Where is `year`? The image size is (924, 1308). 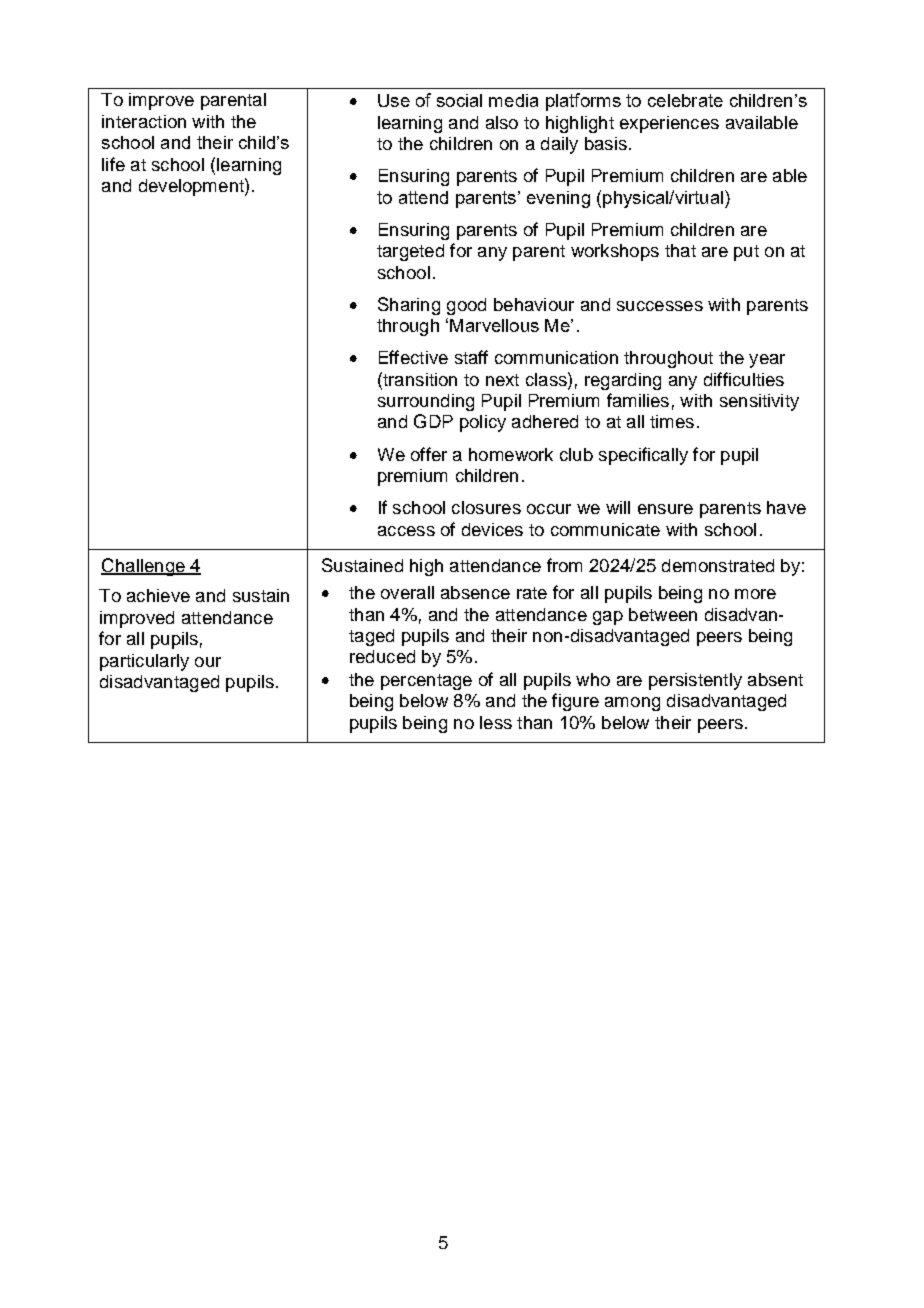
year is located at coordinates (767, 361).
